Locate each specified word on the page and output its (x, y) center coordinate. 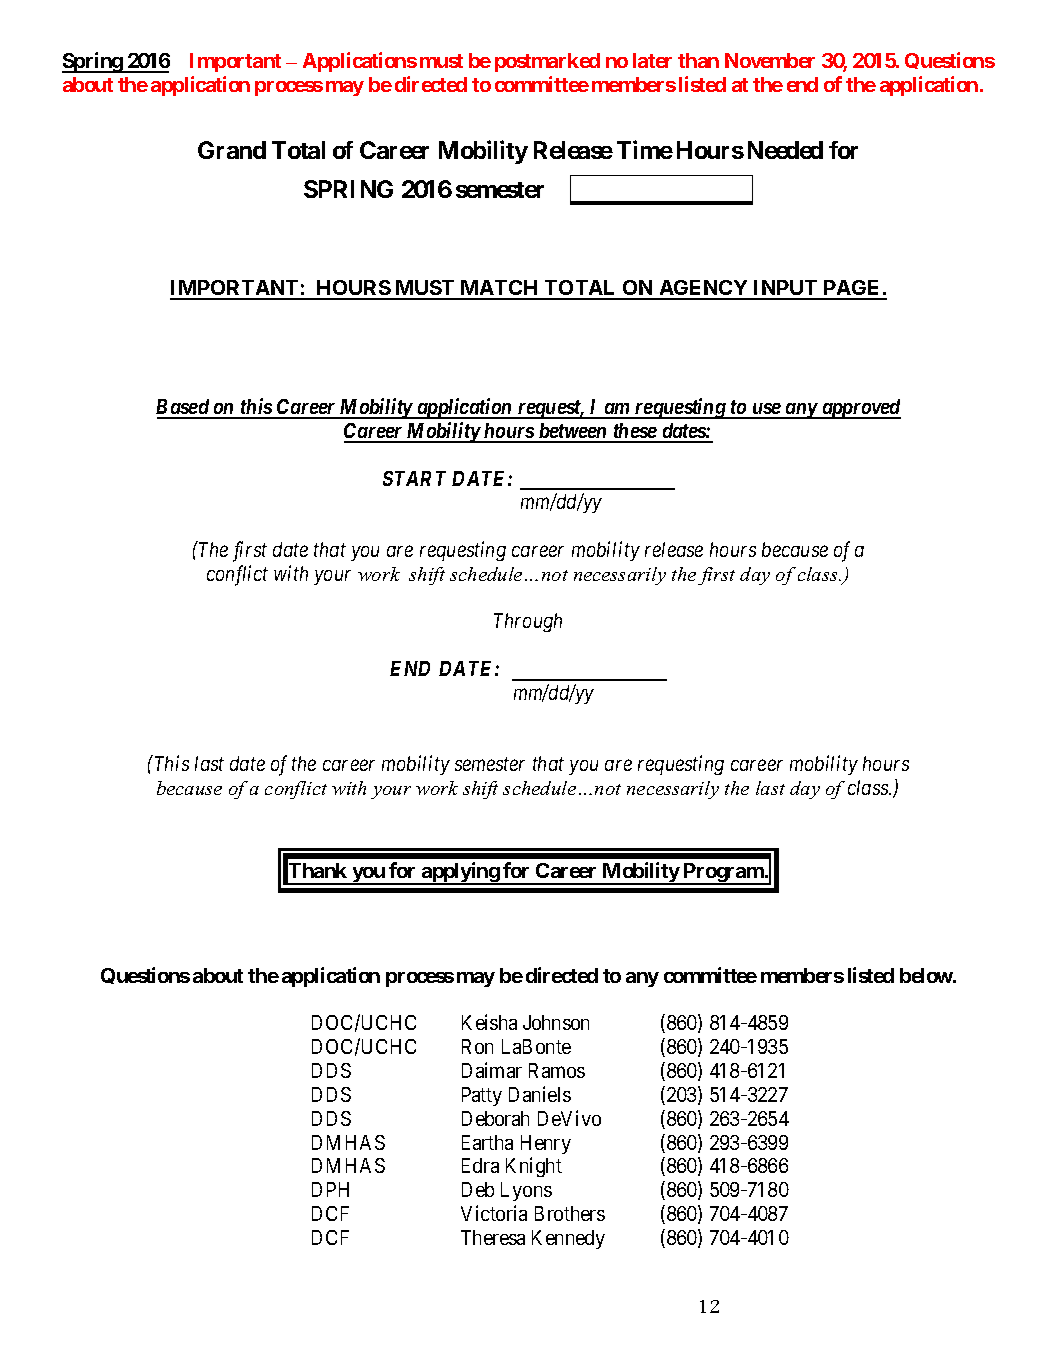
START (414, 478)
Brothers (570, 1213)
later (652, 60)
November (770, 60)
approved (860, 409)
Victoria (494, 1213)
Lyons (526, 1191)
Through (528, 622)
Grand (232, 150)
